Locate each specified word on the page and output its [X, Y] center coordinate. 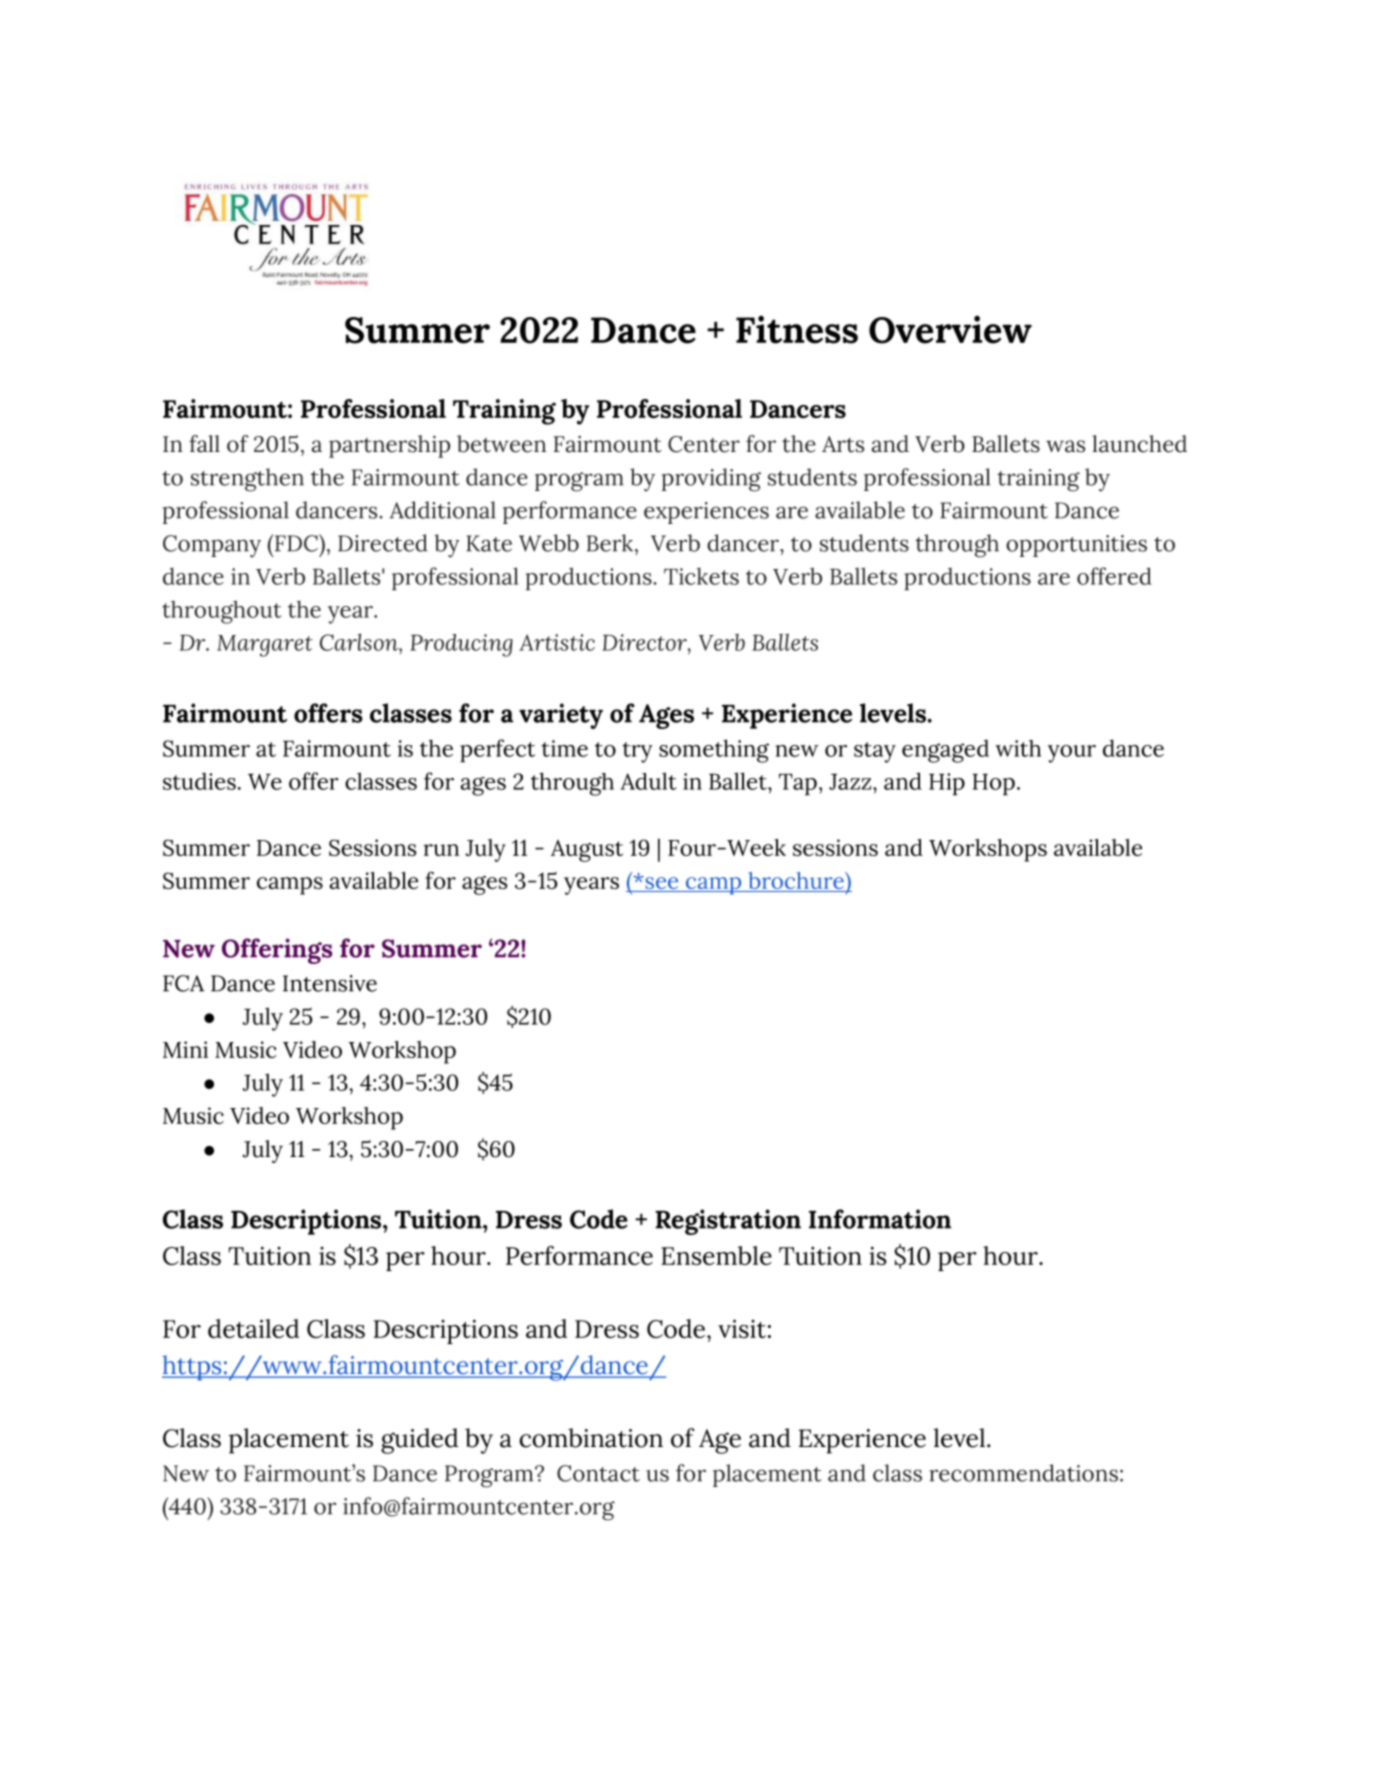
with [1018, 748]
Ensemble [716, 1255]
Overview [950, 329]
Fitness [797, 329]
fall [204, 444]
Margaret [265, 646]
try [637, 752]
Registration [728, 1222]
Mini [185, 1049]
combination [591, 1438]
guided [419, 1441]
